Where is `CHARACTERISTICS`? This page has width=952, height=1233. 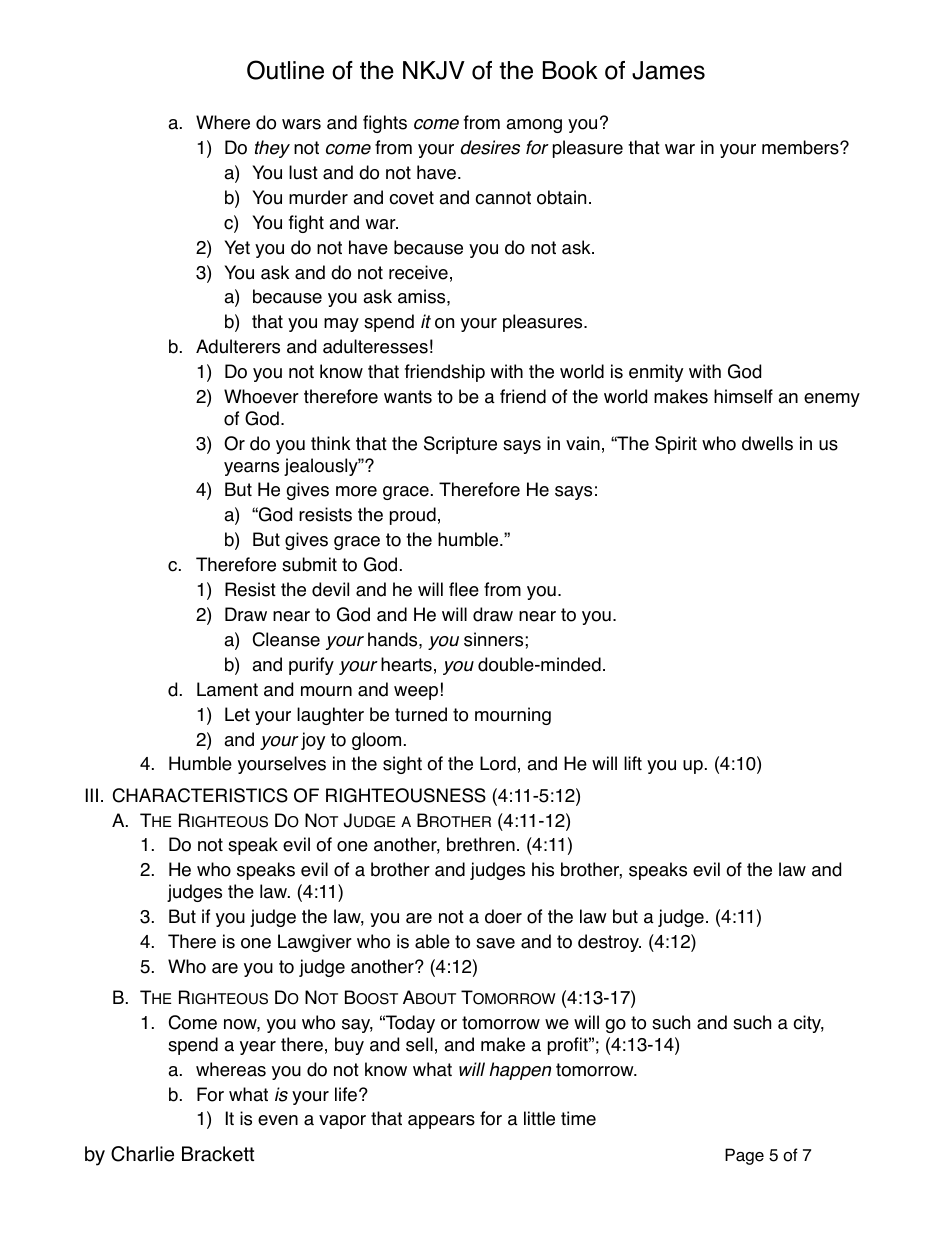 CHARACTERISTICS is located at coordinates (200, 795).
